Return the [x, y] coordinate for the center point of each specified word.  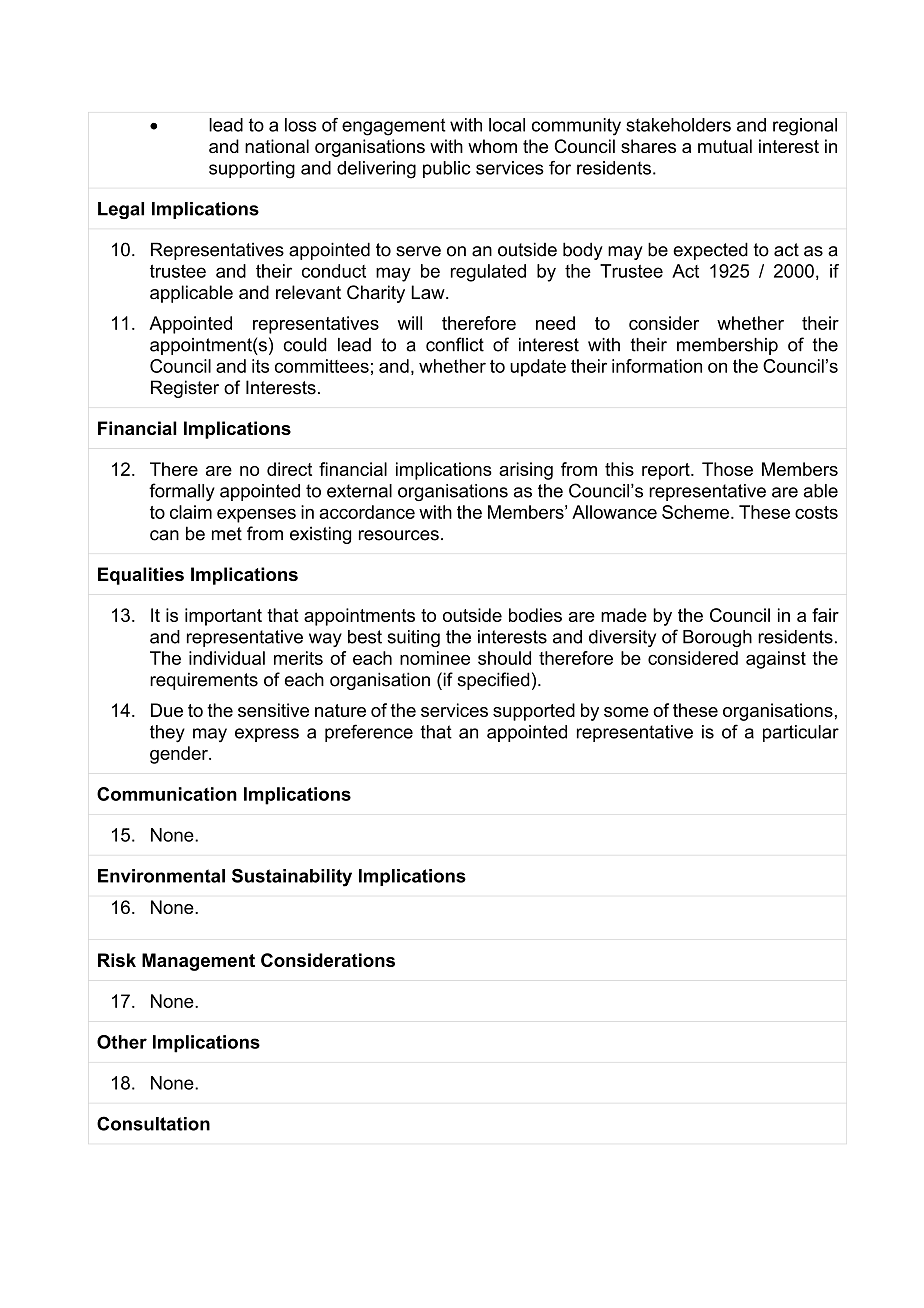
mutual [725, 146]
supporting [252, 170]
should [504, 658]
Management [198, 962]
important [223, 617]
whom [492, 146]
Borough [717, 638]
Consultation [153, 1123]
